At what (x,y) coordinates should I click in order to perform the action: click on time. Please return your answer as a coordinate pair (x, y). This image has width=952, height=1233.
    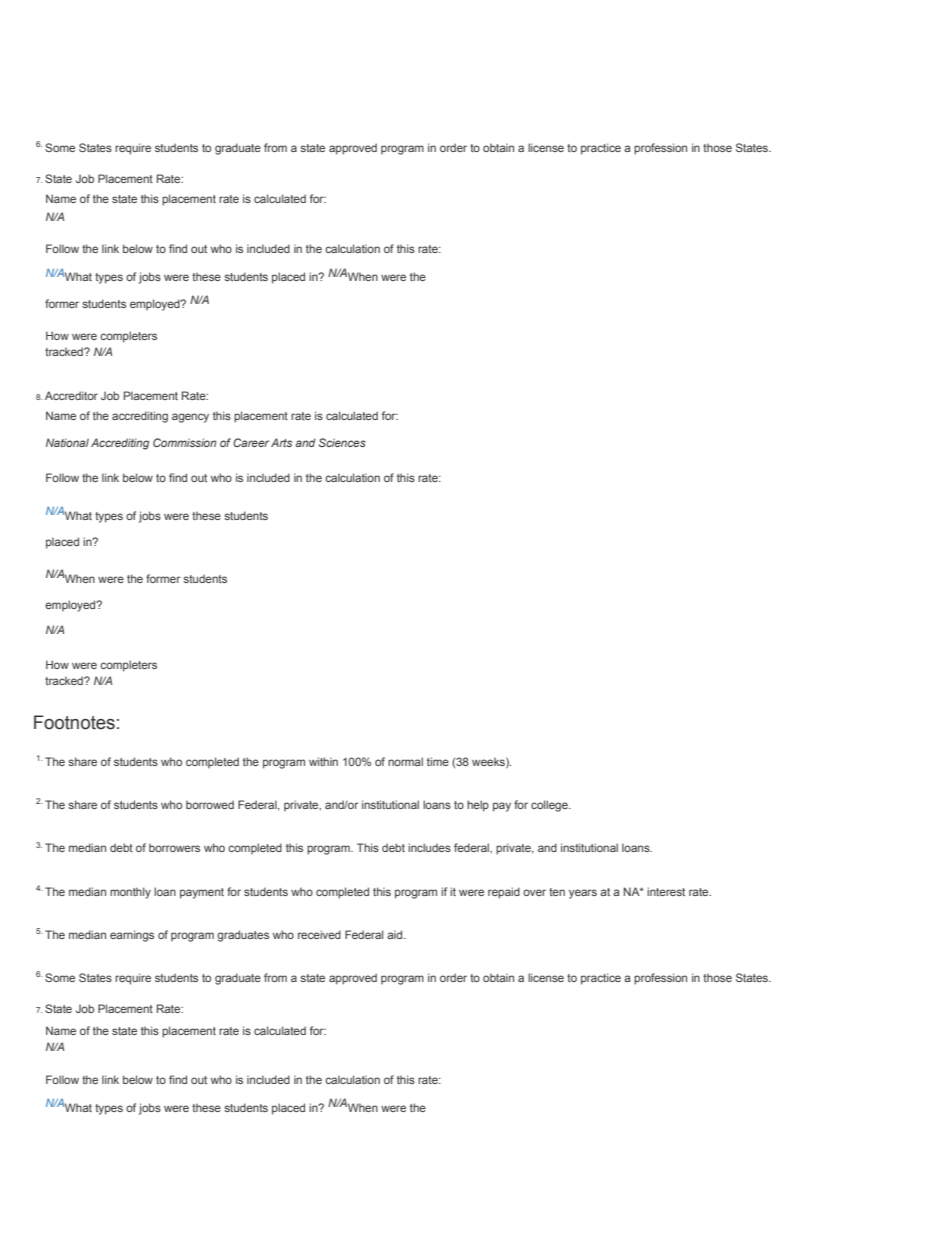
    Looking at the image, I should click on (438, 761).
